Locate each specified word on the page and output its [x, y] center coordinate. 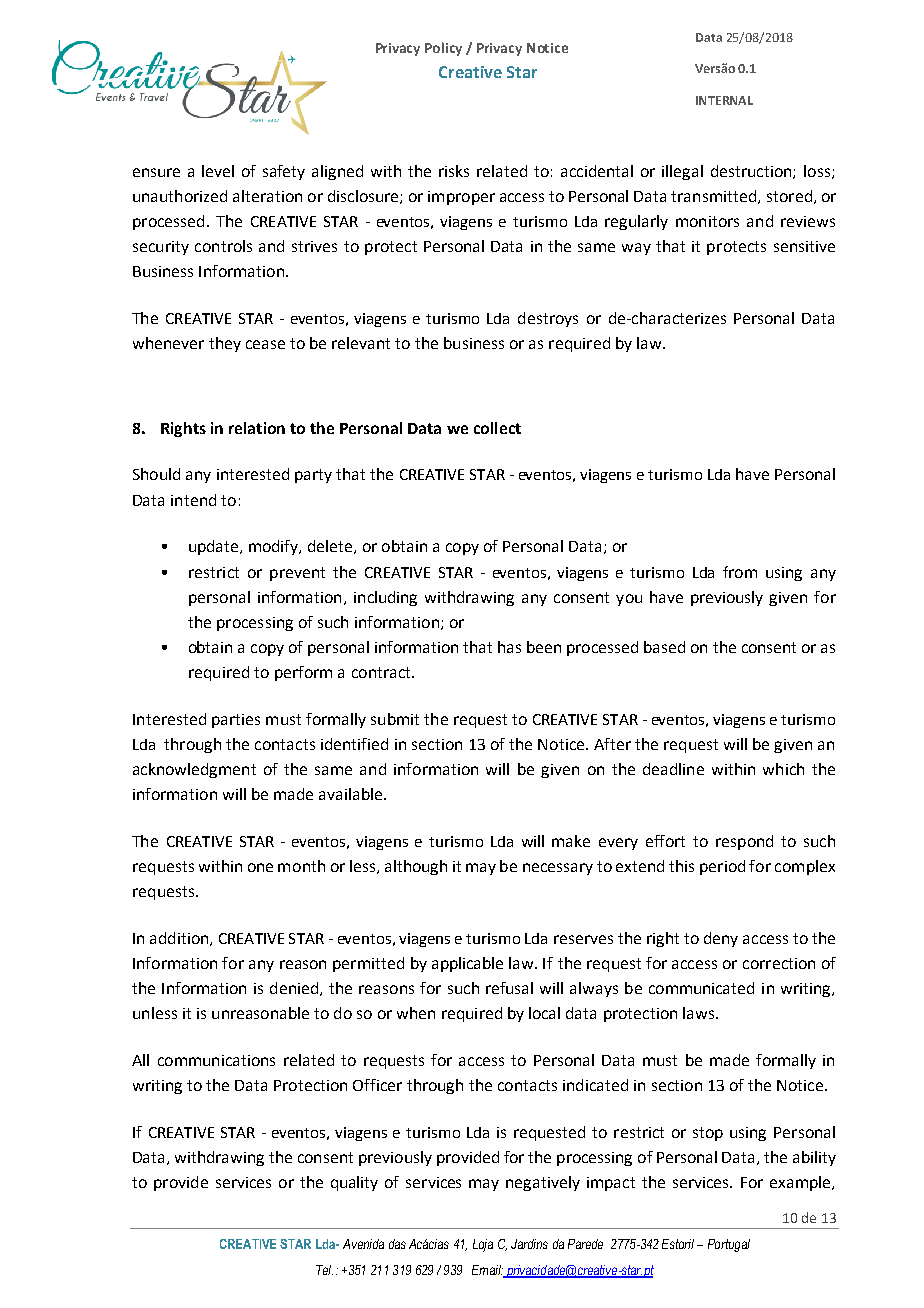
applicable [467, 964]
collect [497, 428]
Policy [443, 49]
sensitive [804, 246]
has [509, 647]
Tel [324, 1270]
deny [721, 939]
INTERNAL [724, 100]
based [664, 647]
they [225, 344]
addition [180, 939]
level [218, 171]
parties [236, 721]
